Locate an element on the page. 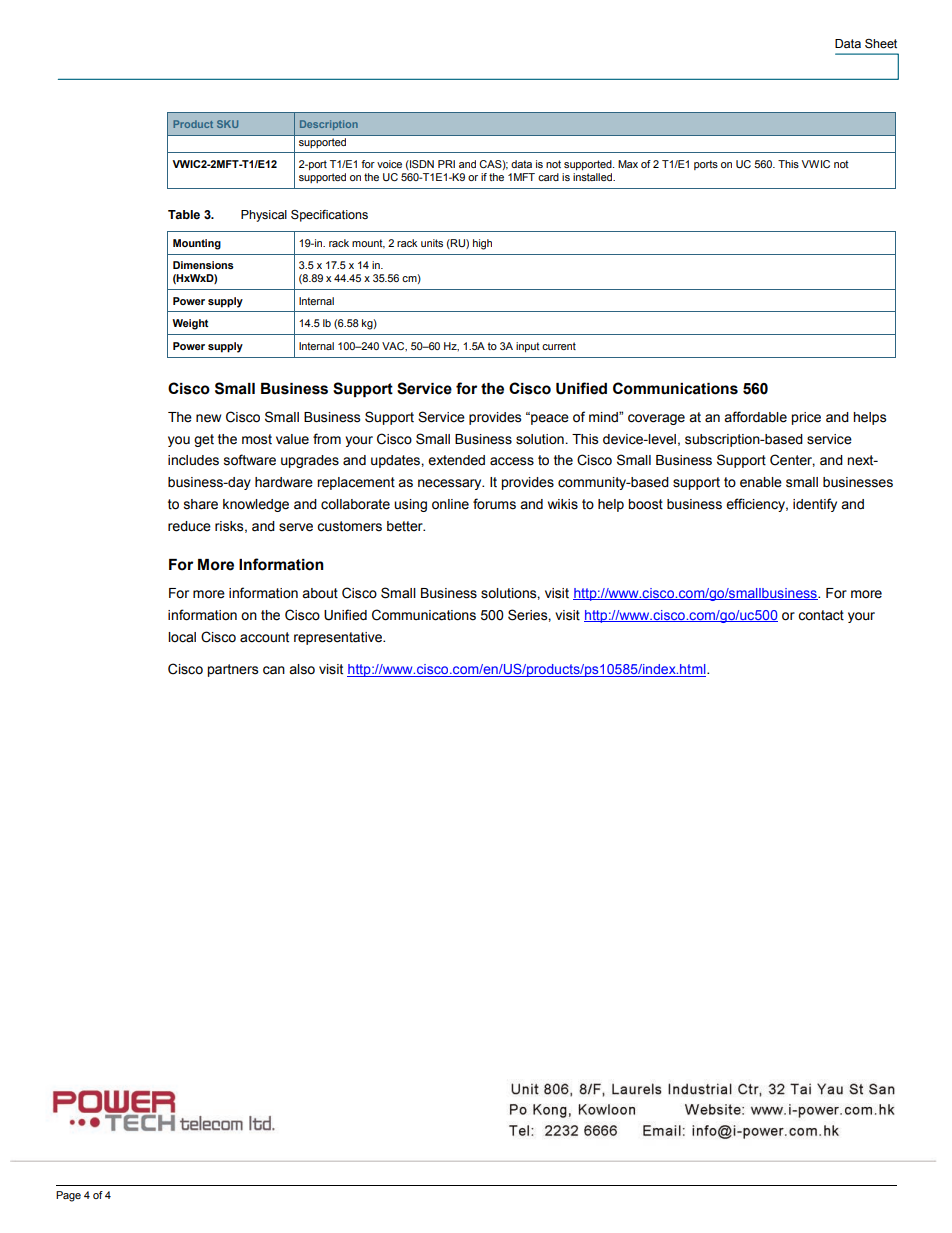 This image has width=952, height=1233. contact is located at coordinates (821, 615).
